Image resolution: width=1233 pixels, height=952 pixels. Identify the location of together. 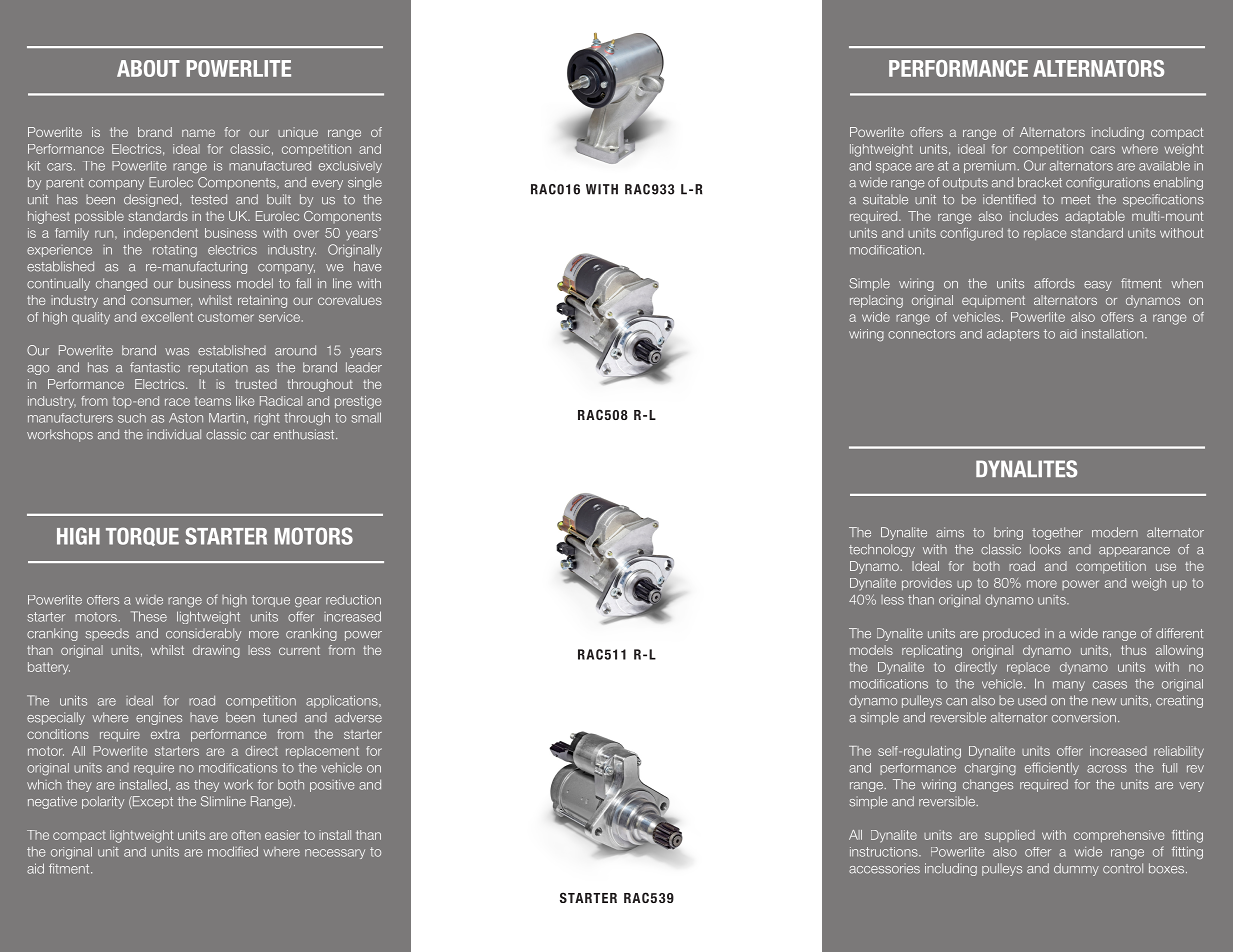
(1057, 533).
